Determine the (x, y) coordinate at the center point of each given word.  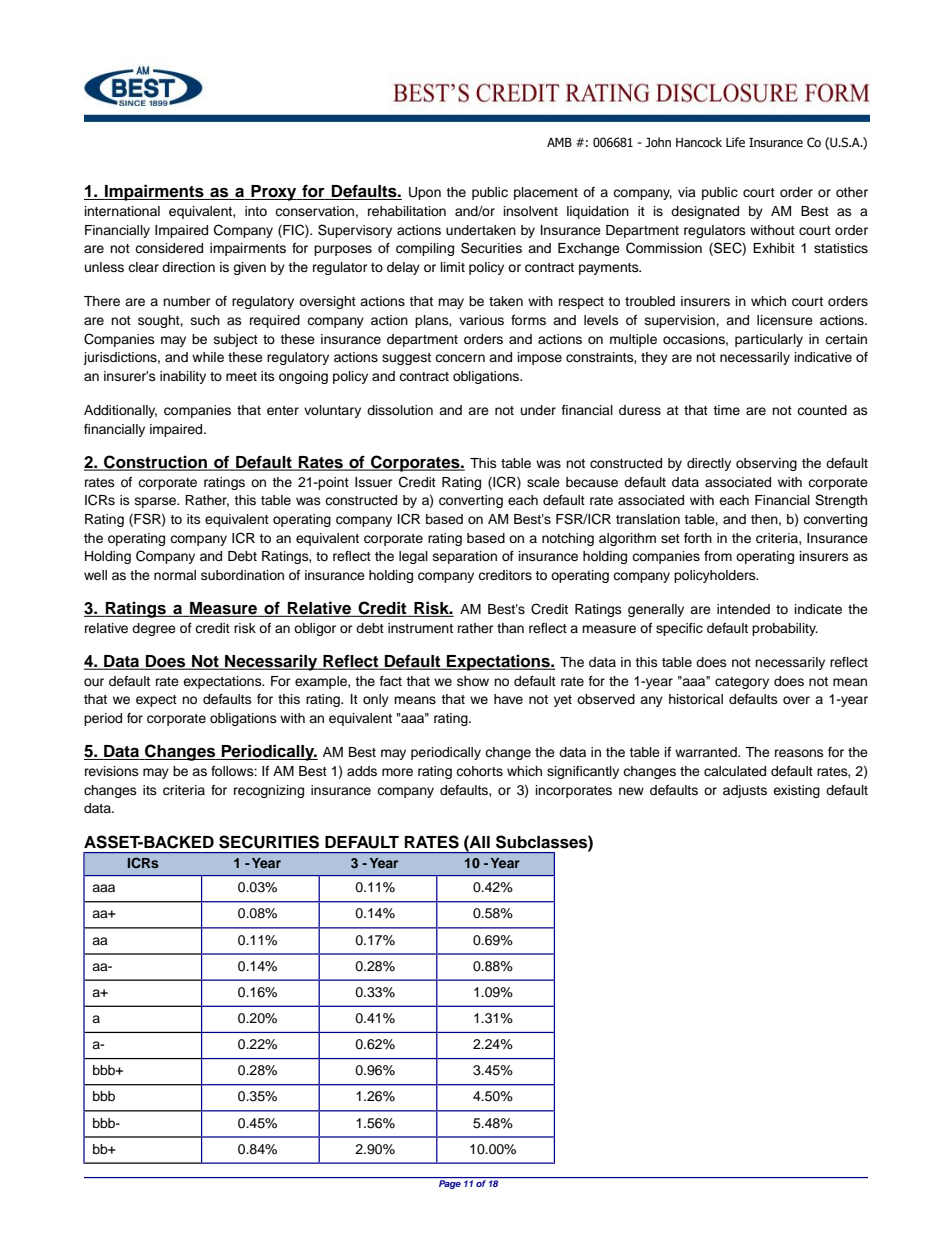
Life (735, 142)
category (742, 683)
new (631, 791)
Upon (425, 193)
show (473, 681)
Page (450, 1184)
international (122, 211)
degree (154, 629)
